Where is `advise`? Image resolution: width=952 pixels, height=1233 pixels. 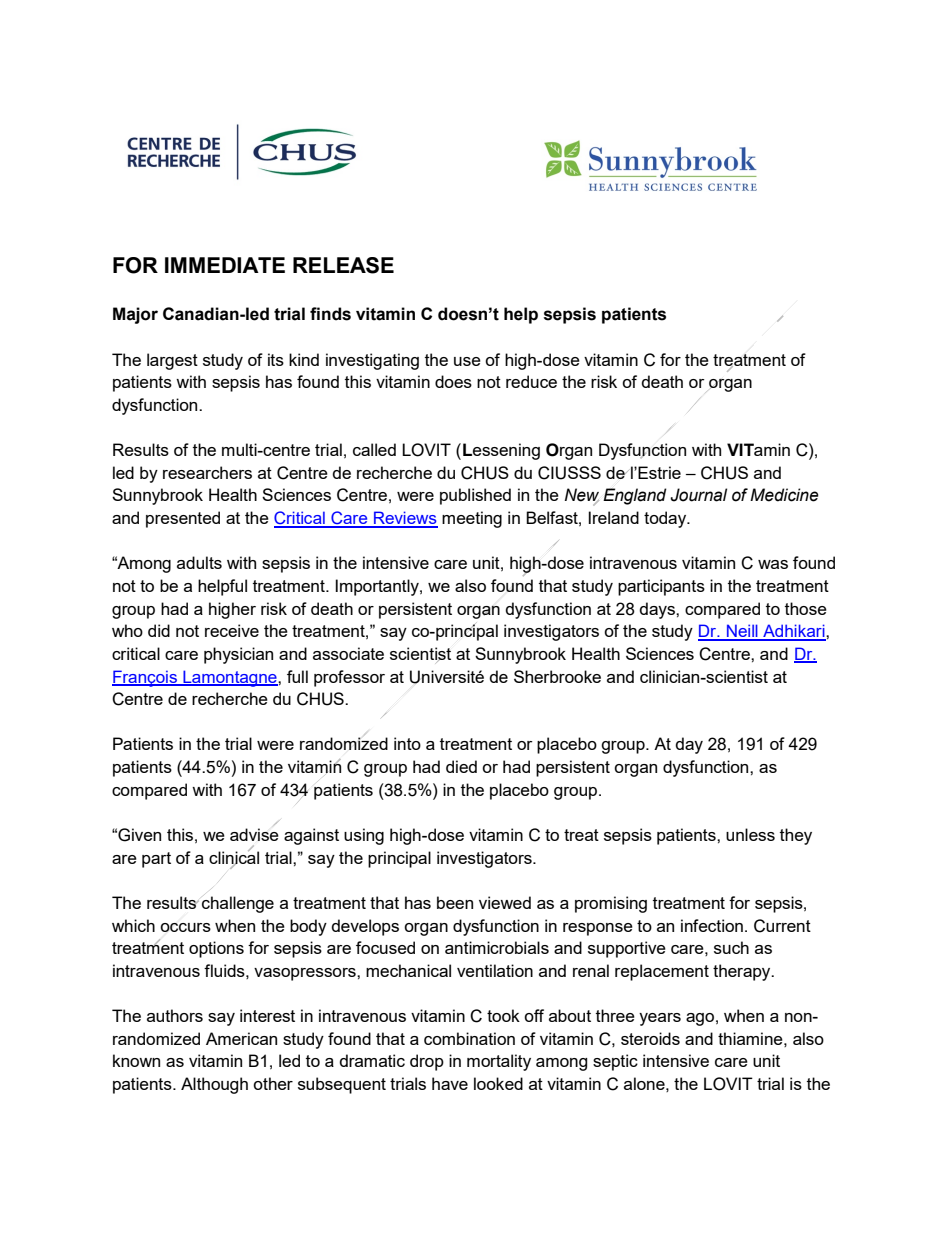
advise is located at coordinates (254, 834).
